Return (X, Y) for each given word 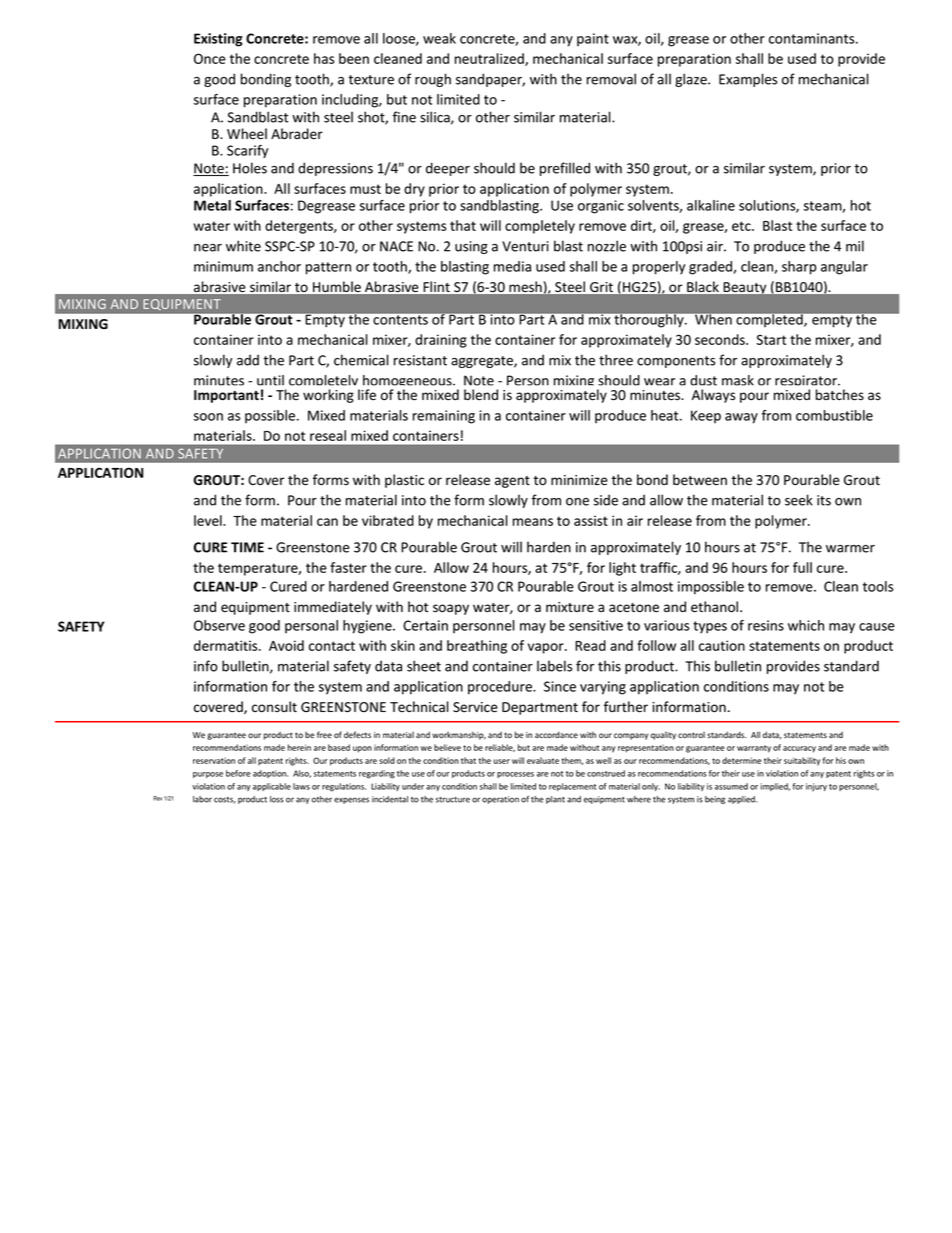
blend (481, 395)
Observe (219, 625)
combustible (834, 415)
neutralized (490, 59)
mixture (570, 607)
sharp (799, 268)
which (806, 625)
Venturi (525, 246)
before (238, 773)
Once (210, 58)
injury (816, 787)
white (243, 246)
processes (515, 775)
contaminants (813, 38)
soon (208, 417)
